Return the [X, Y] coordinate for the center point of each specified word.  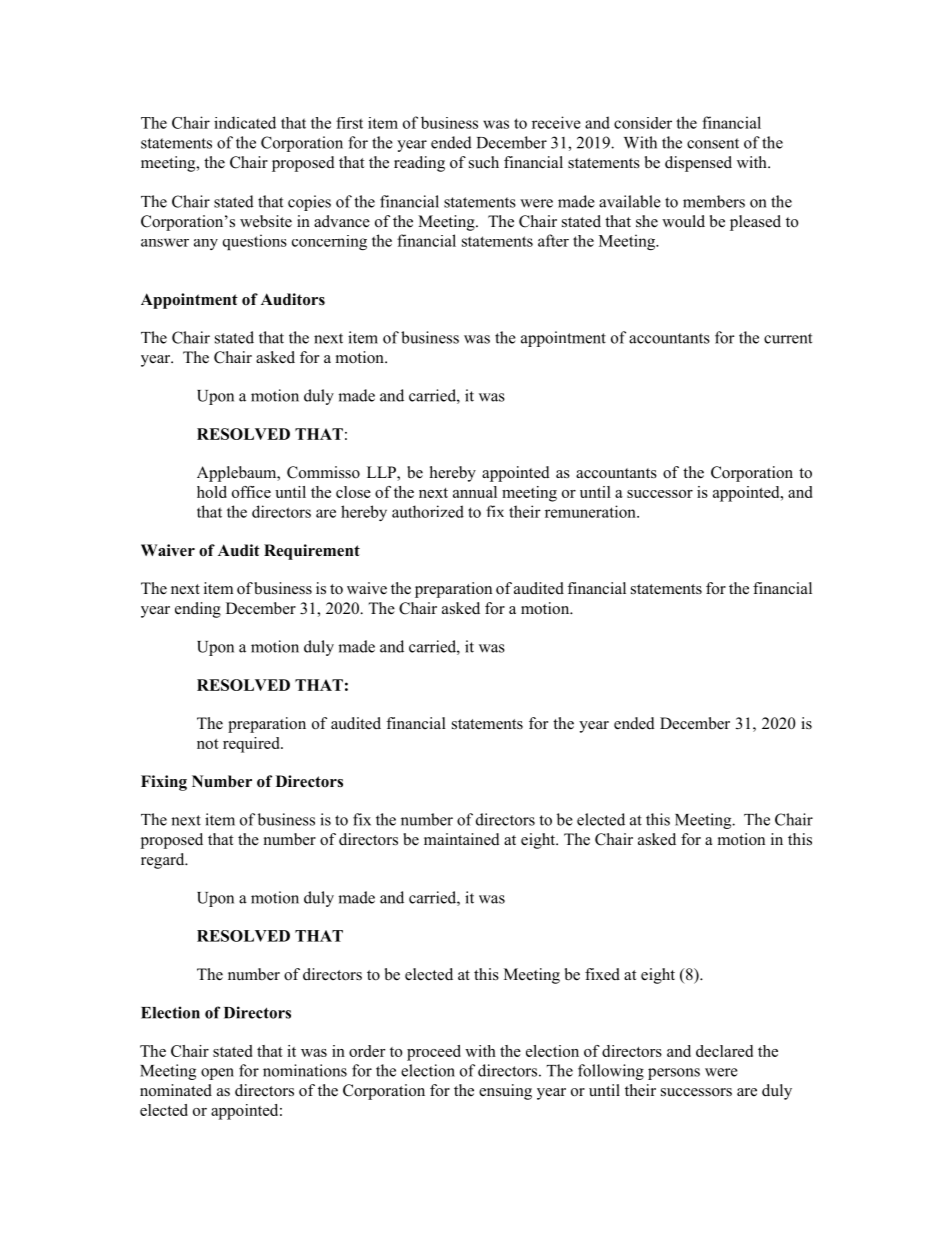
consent [713, 143]
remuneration [591, 511]
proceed [434, 1053]
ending [198, 610]
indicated [245, 122]
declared [724, 1051]
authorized [428, 511]
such [484, 162]
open [217, 1074]
